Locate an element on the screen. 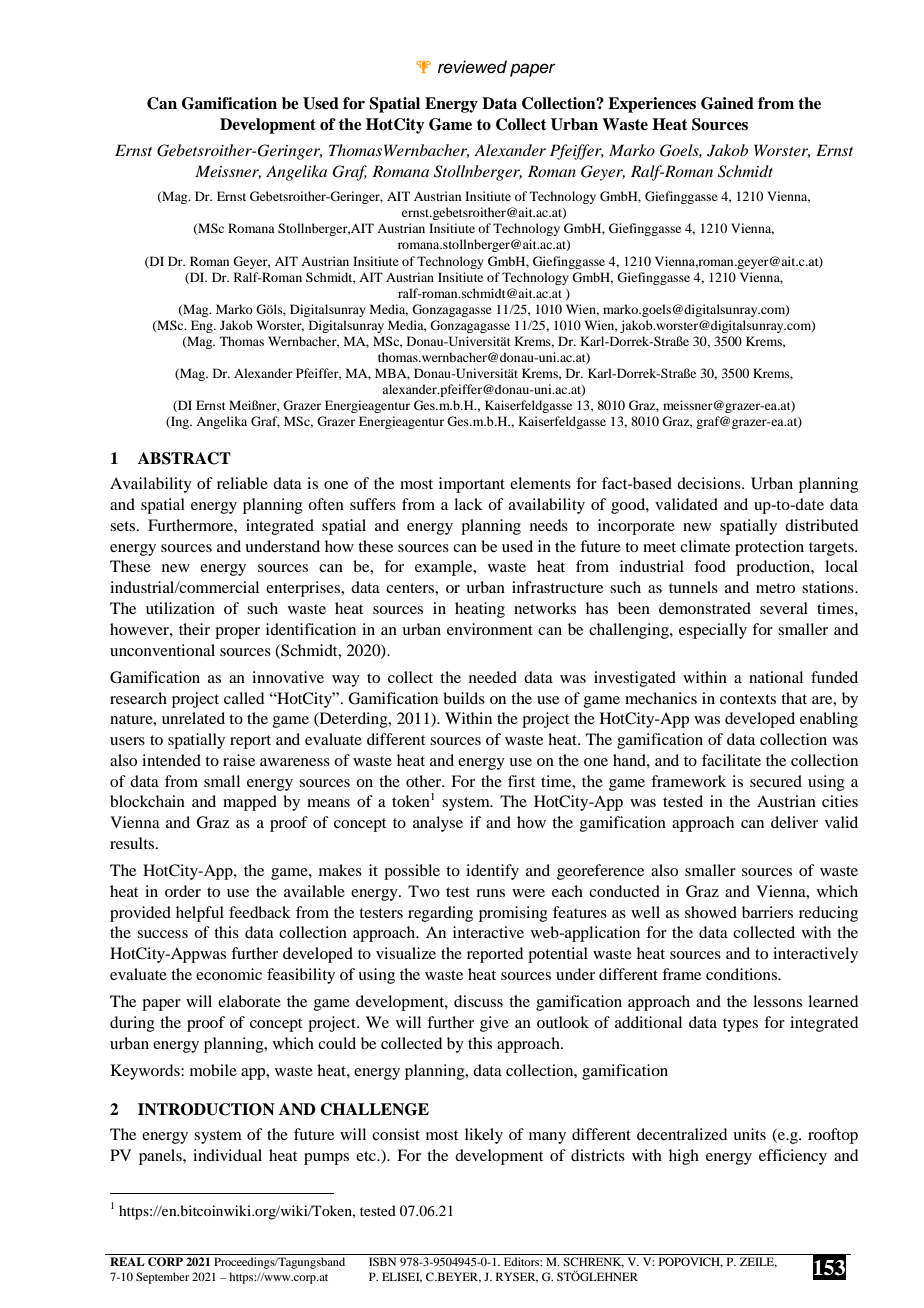  order is located at coordinates (183, 891).
